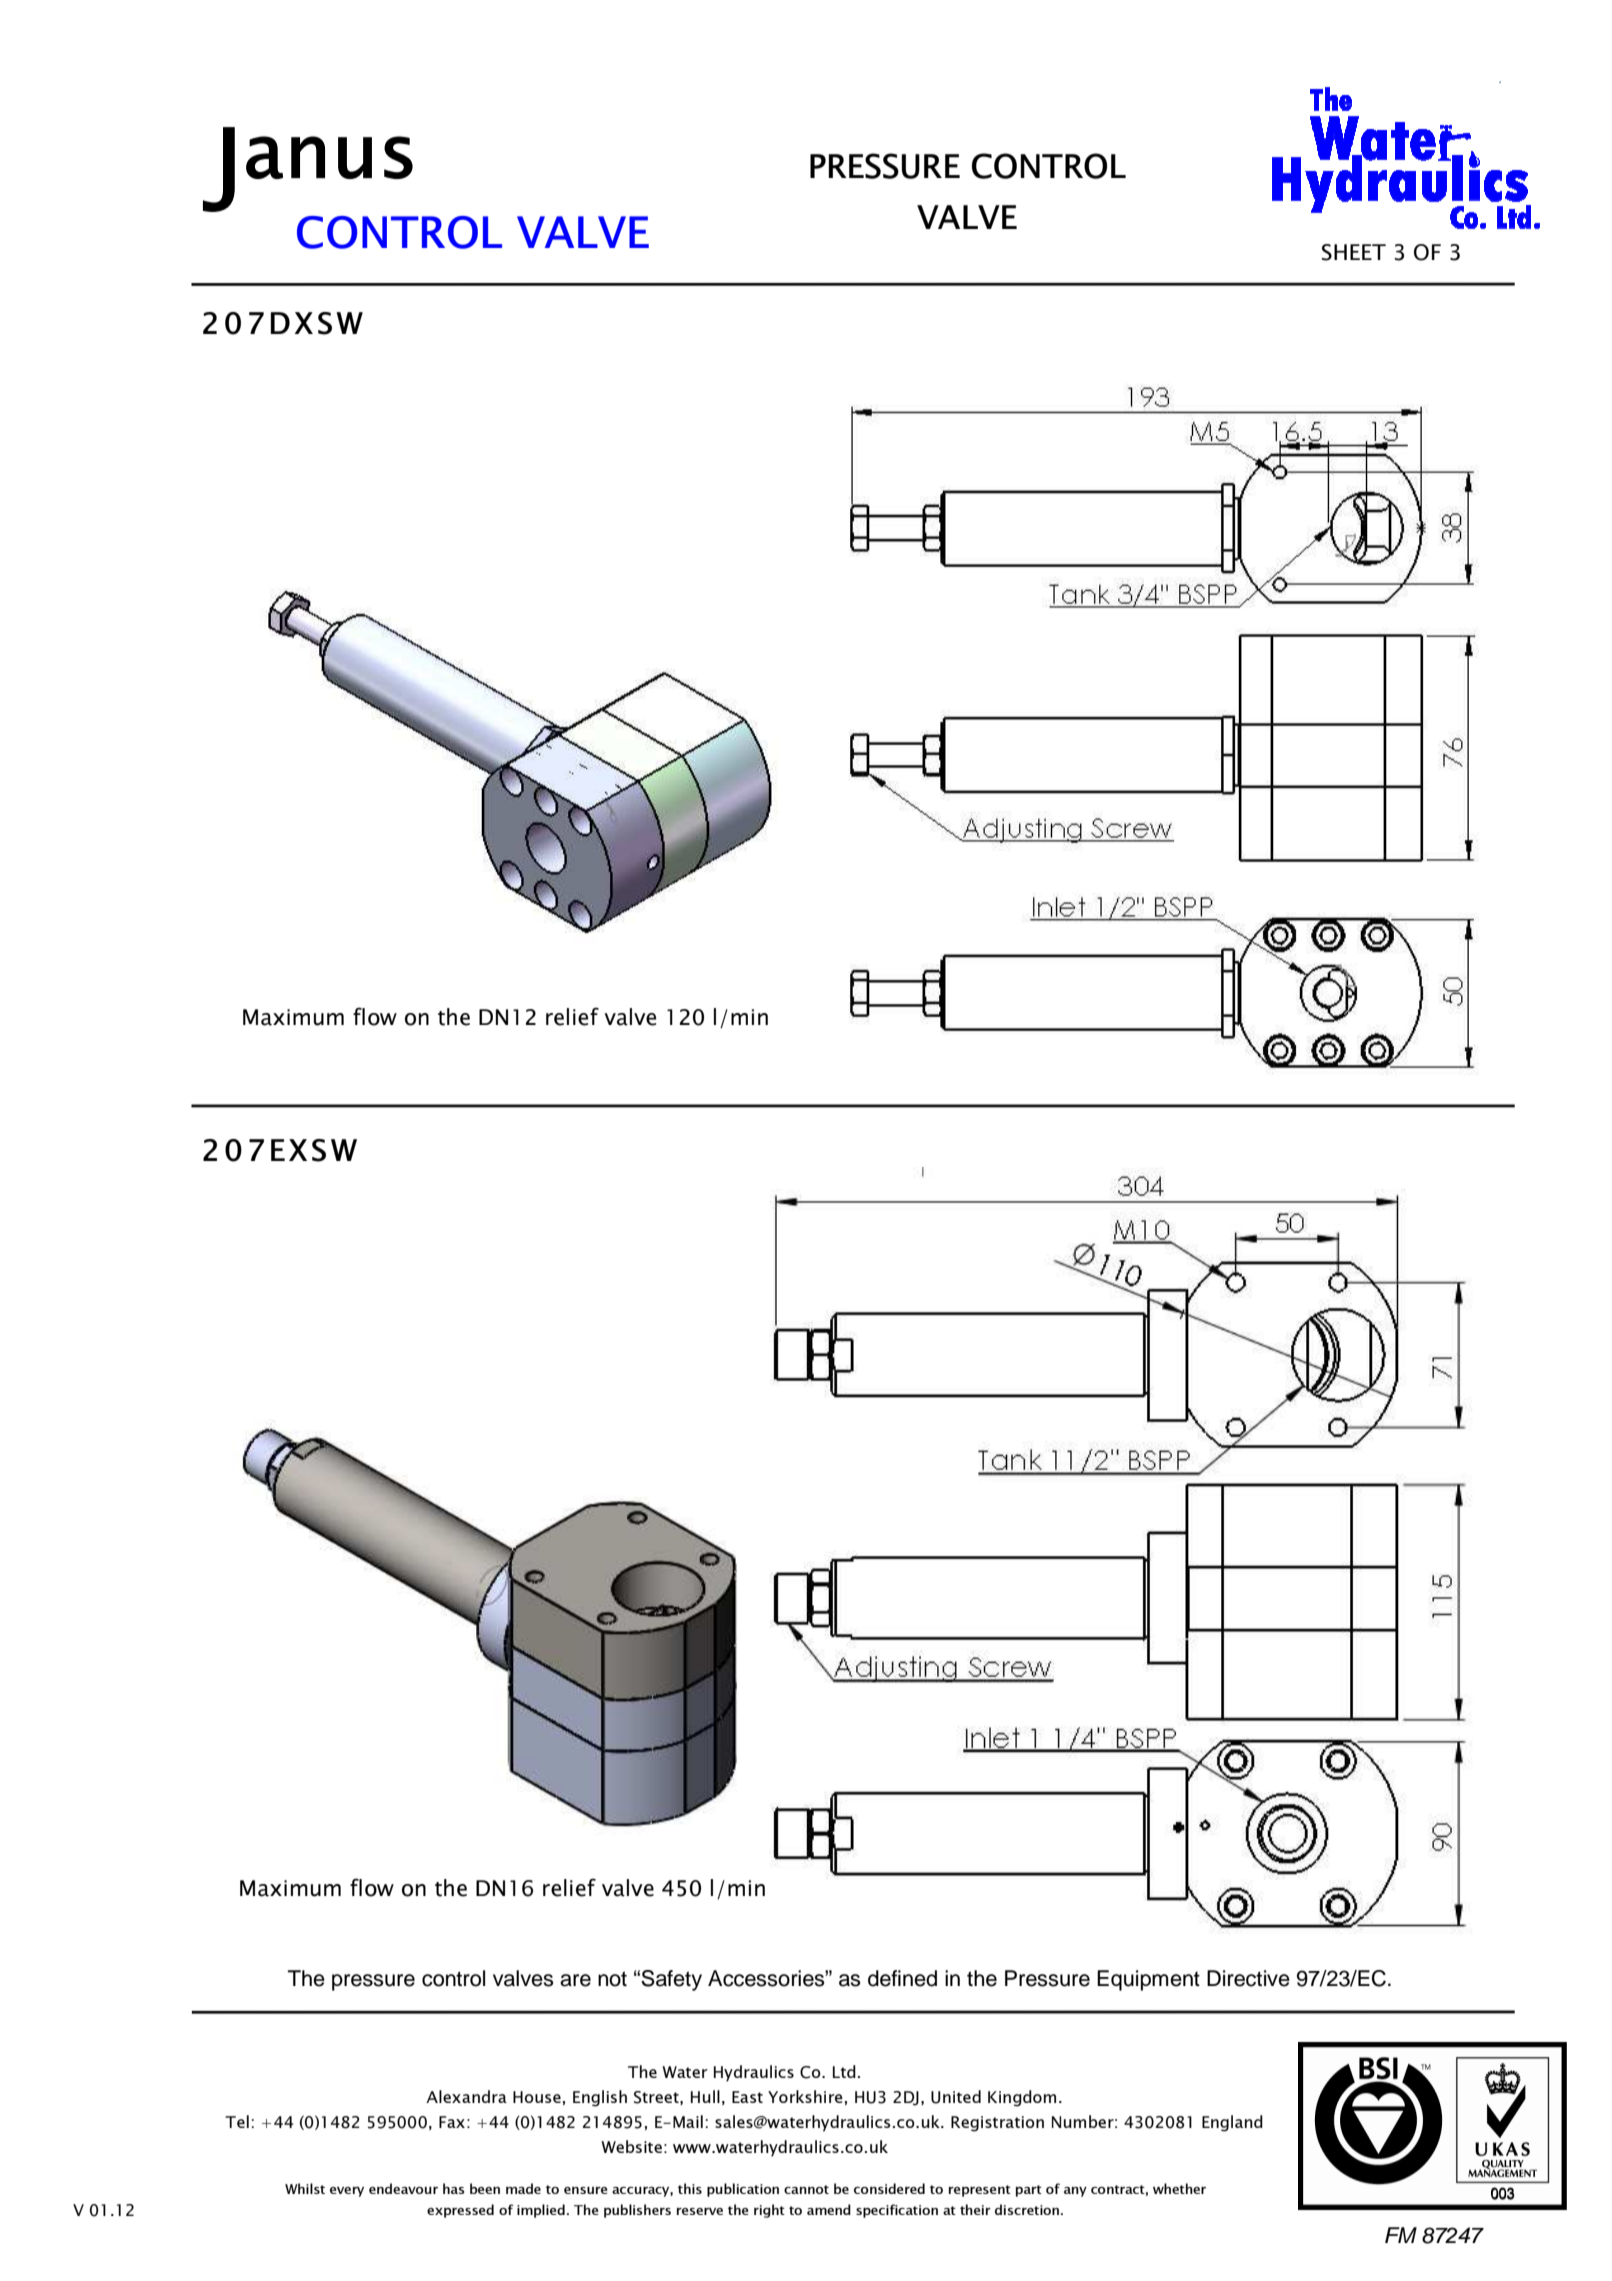 The height and width of the screenshot is (2281, 1612). Describe the element at coordinates (1148, 1980) in the screenshot. I see `Equipment` at that location.
